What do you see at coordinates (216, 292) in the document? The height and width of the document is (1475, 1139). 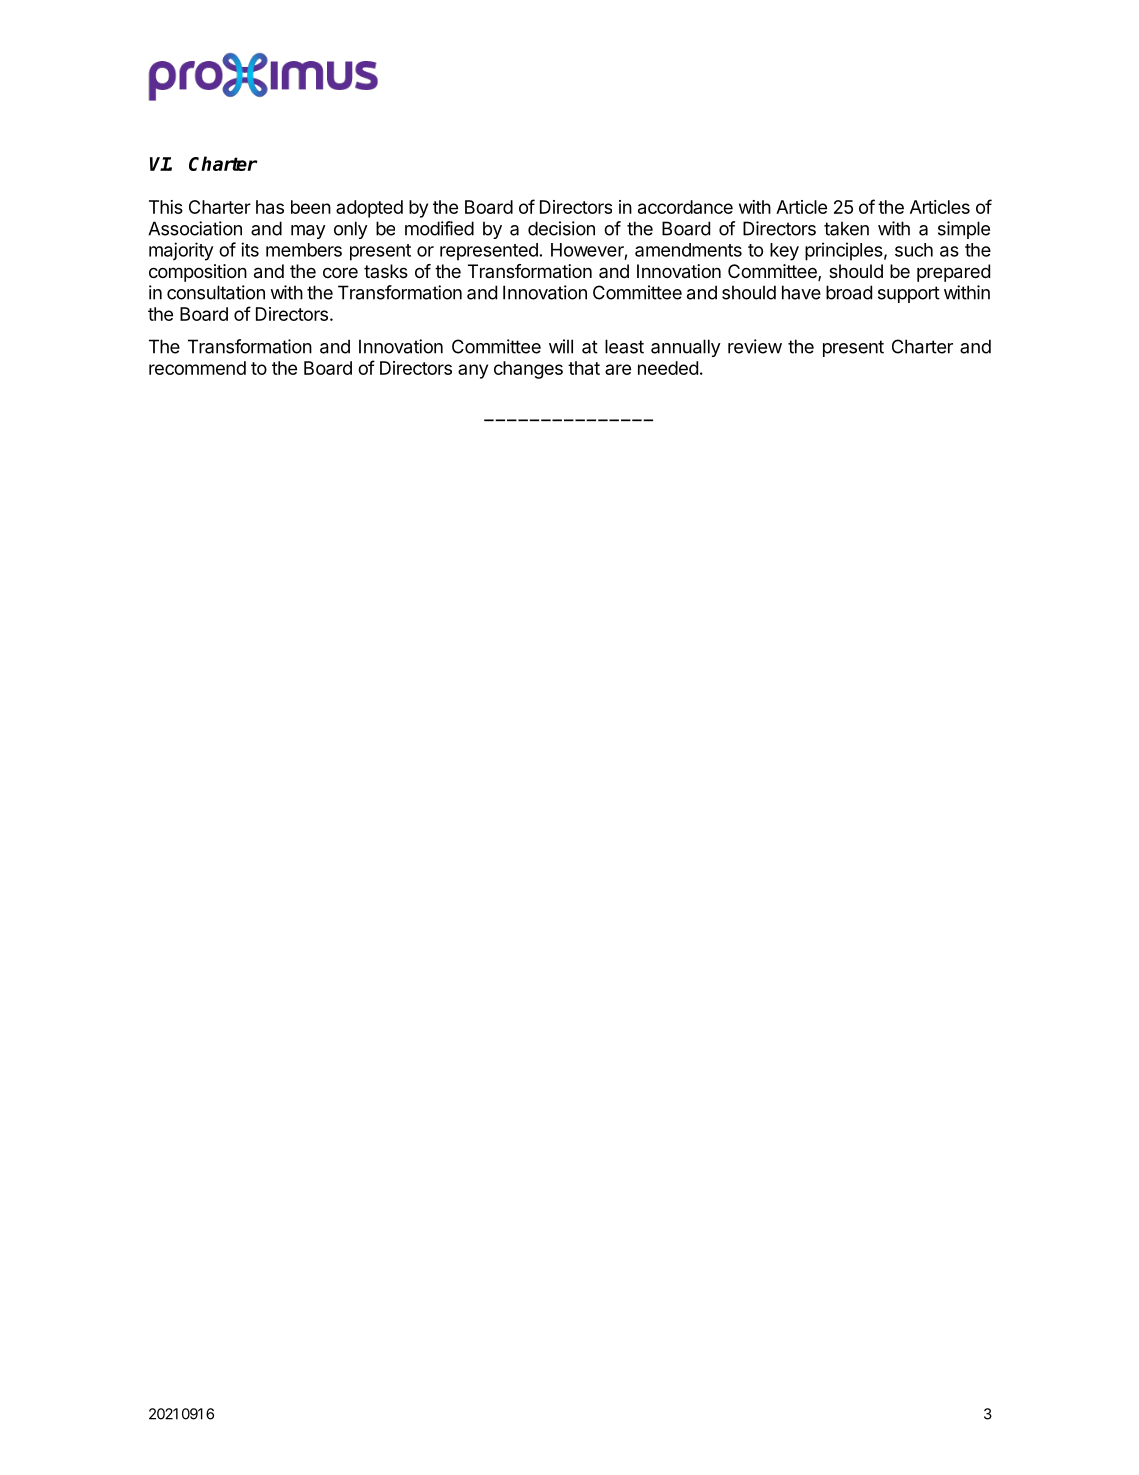 I see `consultation` at bounding box center [216, 292].
